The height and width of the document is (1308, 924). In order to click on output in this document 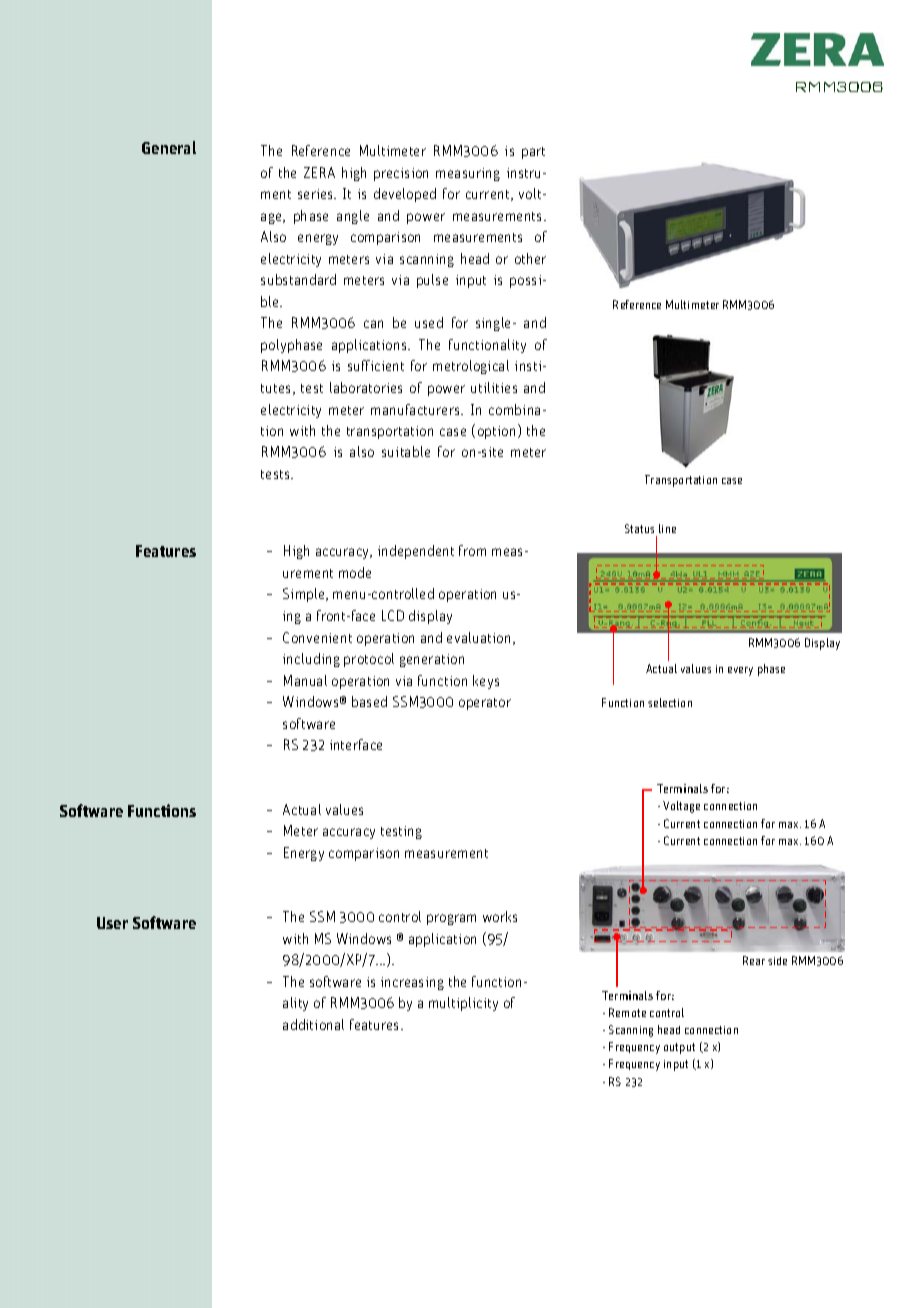, I will do `click(679, 1048)`.
